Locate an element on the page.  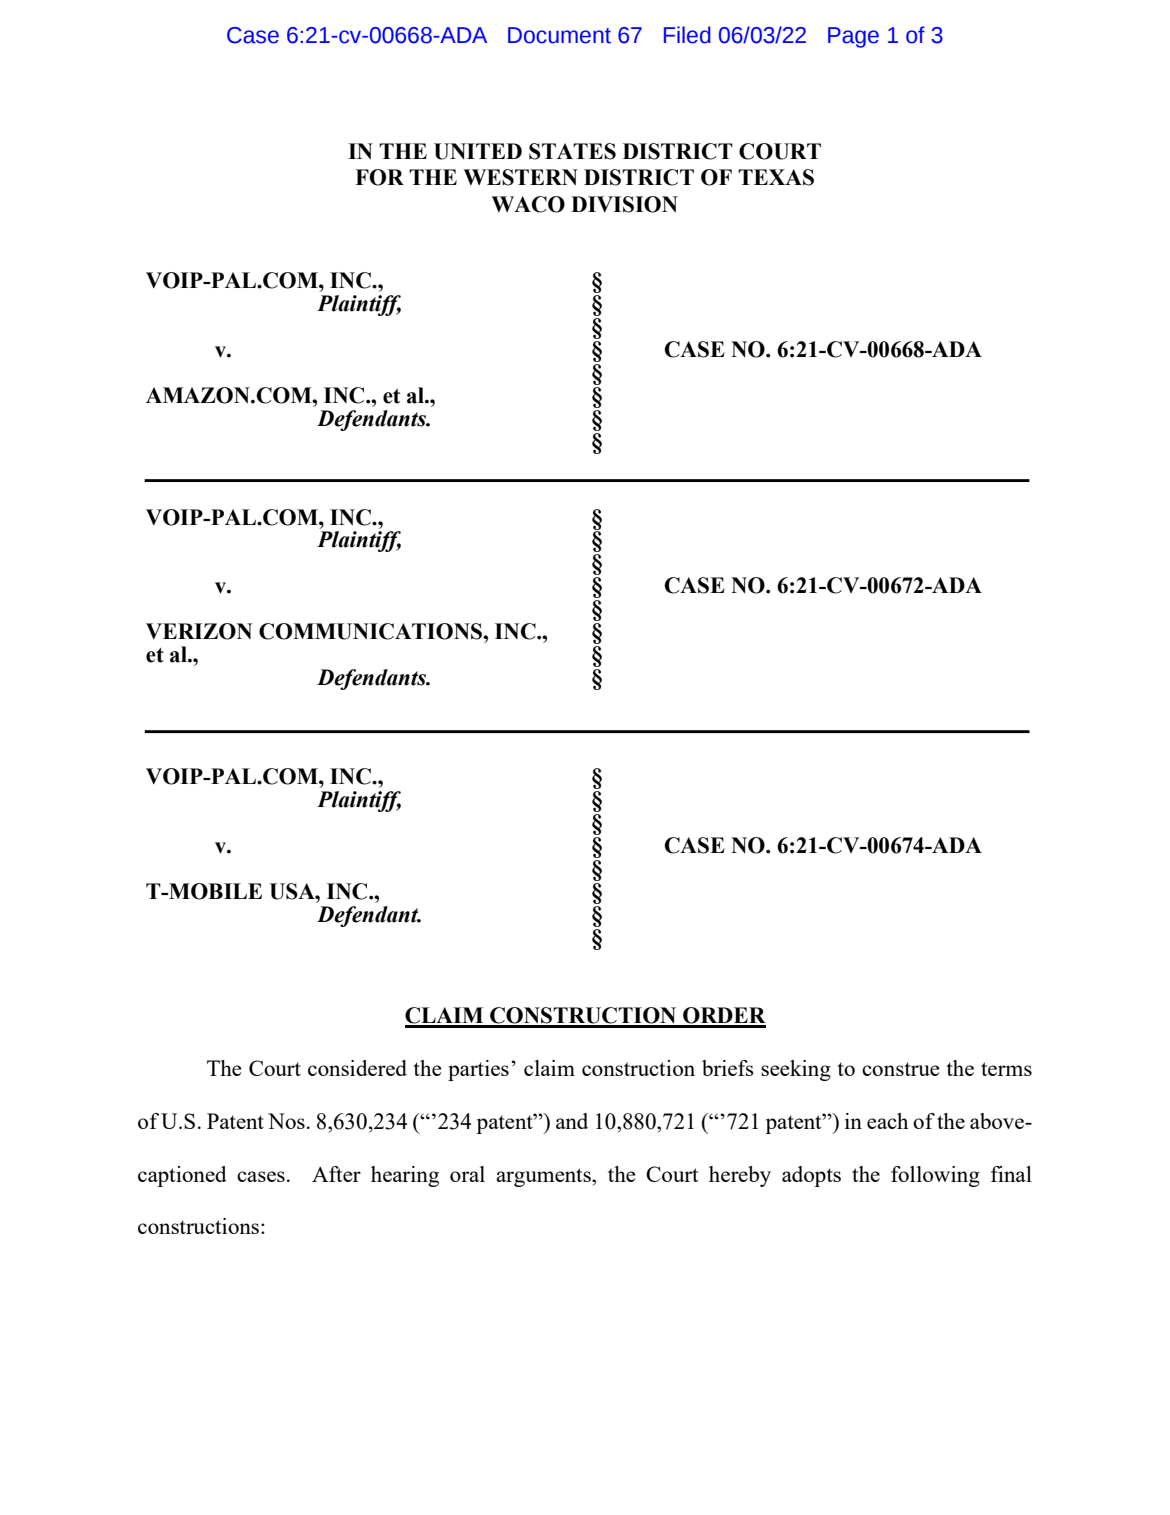
VERIZON is located at coordinates (199, 631).
